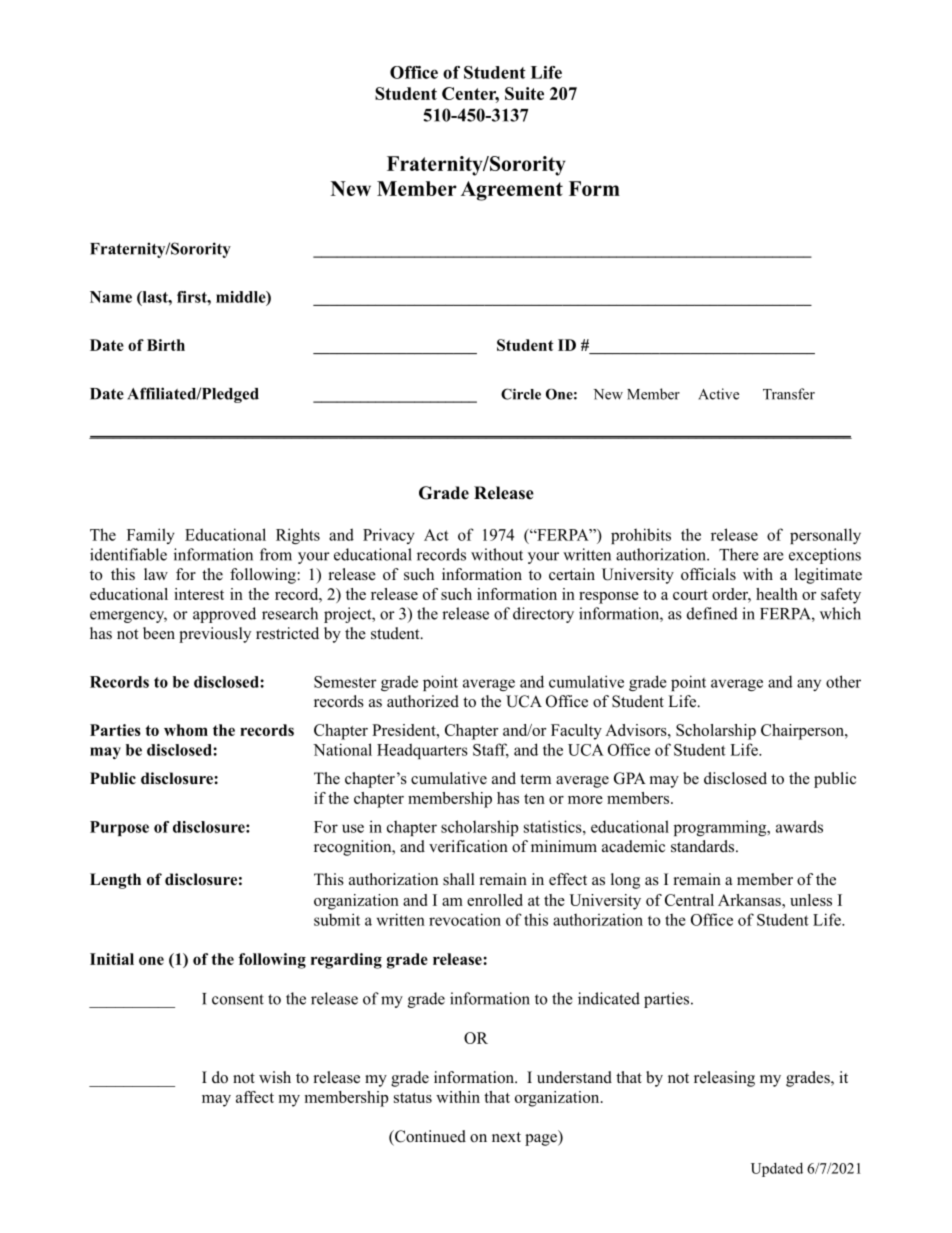  What do you see at coordinates (777, 594) in the screenshot?
I see `health` at bounding box center [777, 594].
